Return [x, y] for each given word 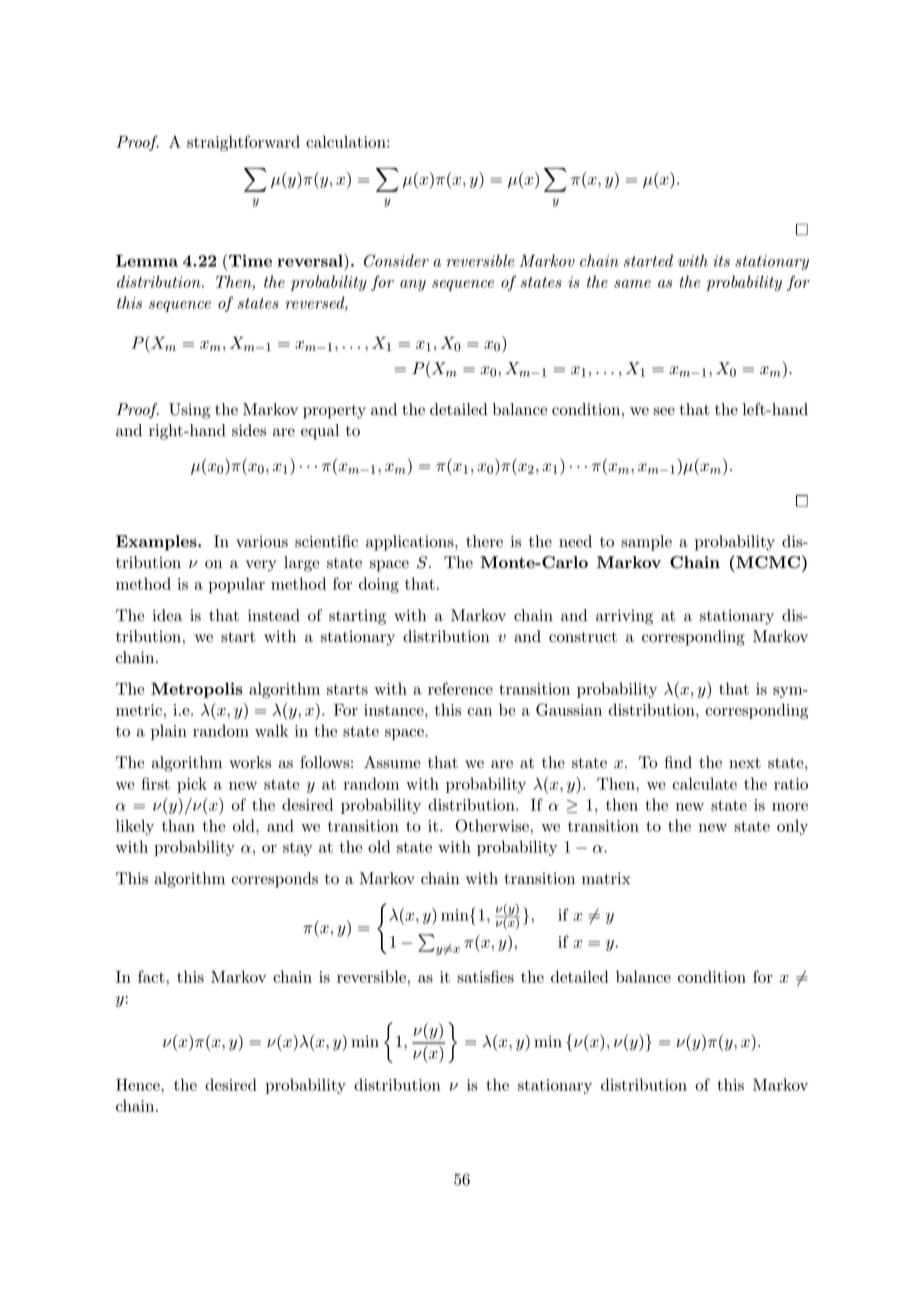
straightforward [243, 143]
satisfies [485, 976]
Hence [139, 1085]
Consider [396, 260]
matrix [606, 878]
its [721, 261]
